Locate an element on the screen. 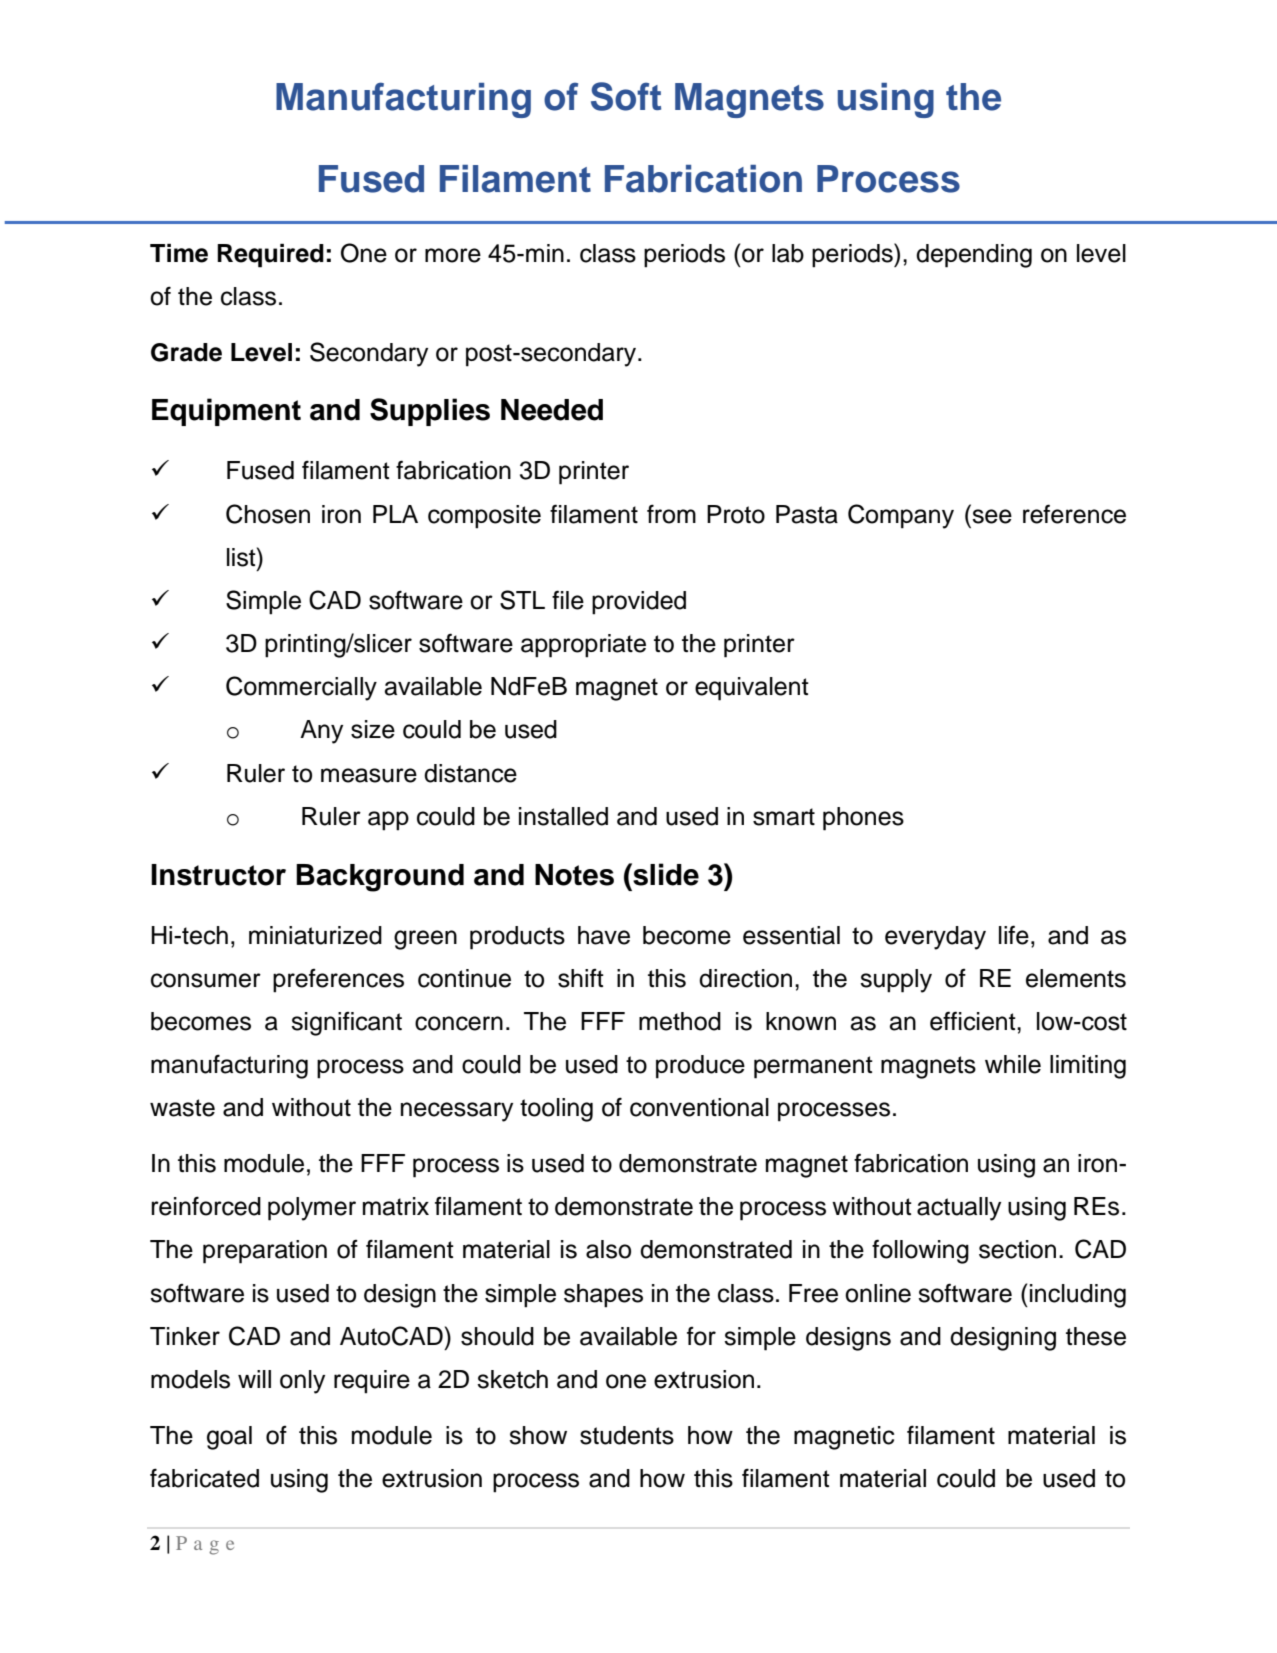  Time is located at coordinates (179, 253).
